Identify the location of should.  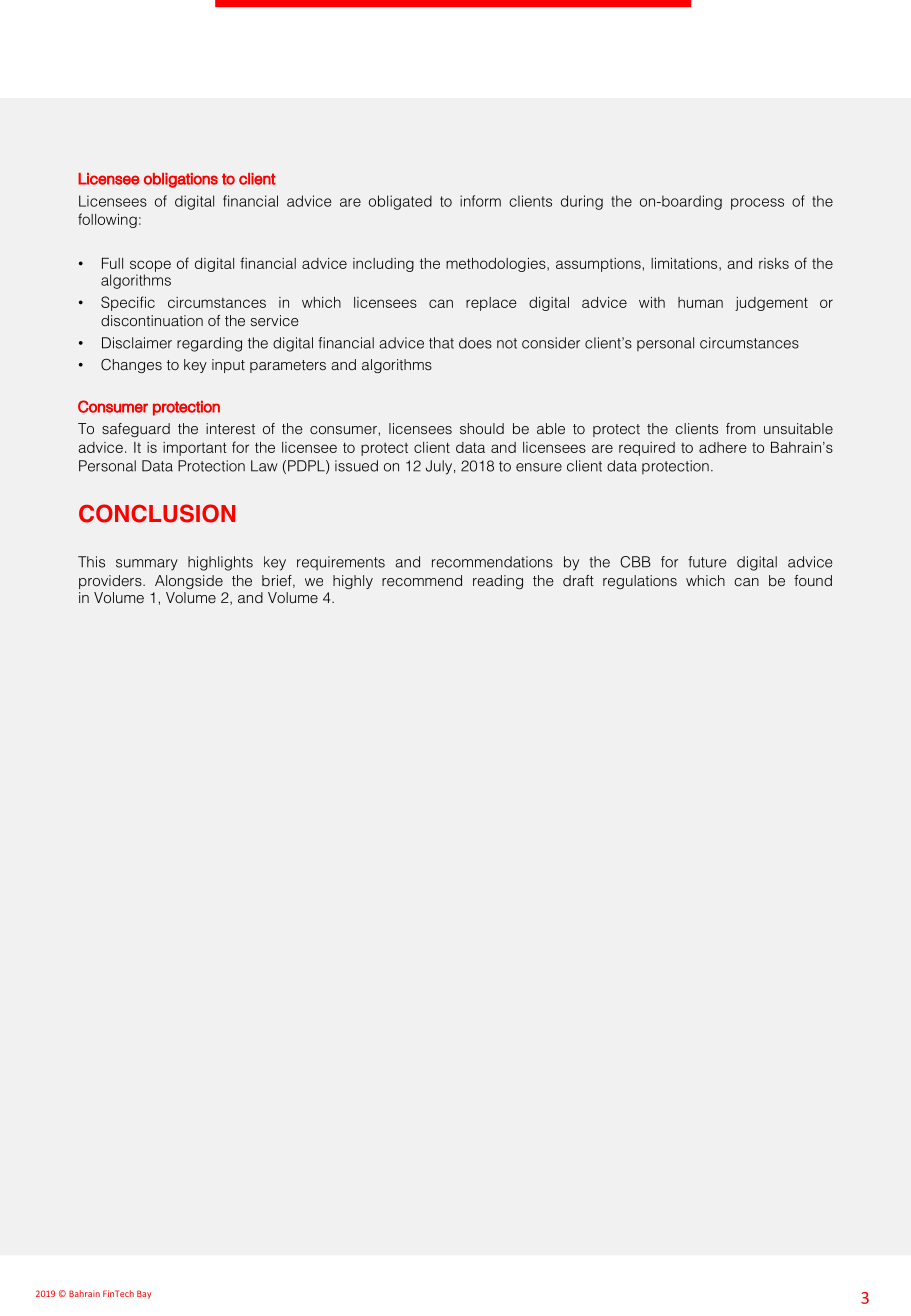
(482, 428).
